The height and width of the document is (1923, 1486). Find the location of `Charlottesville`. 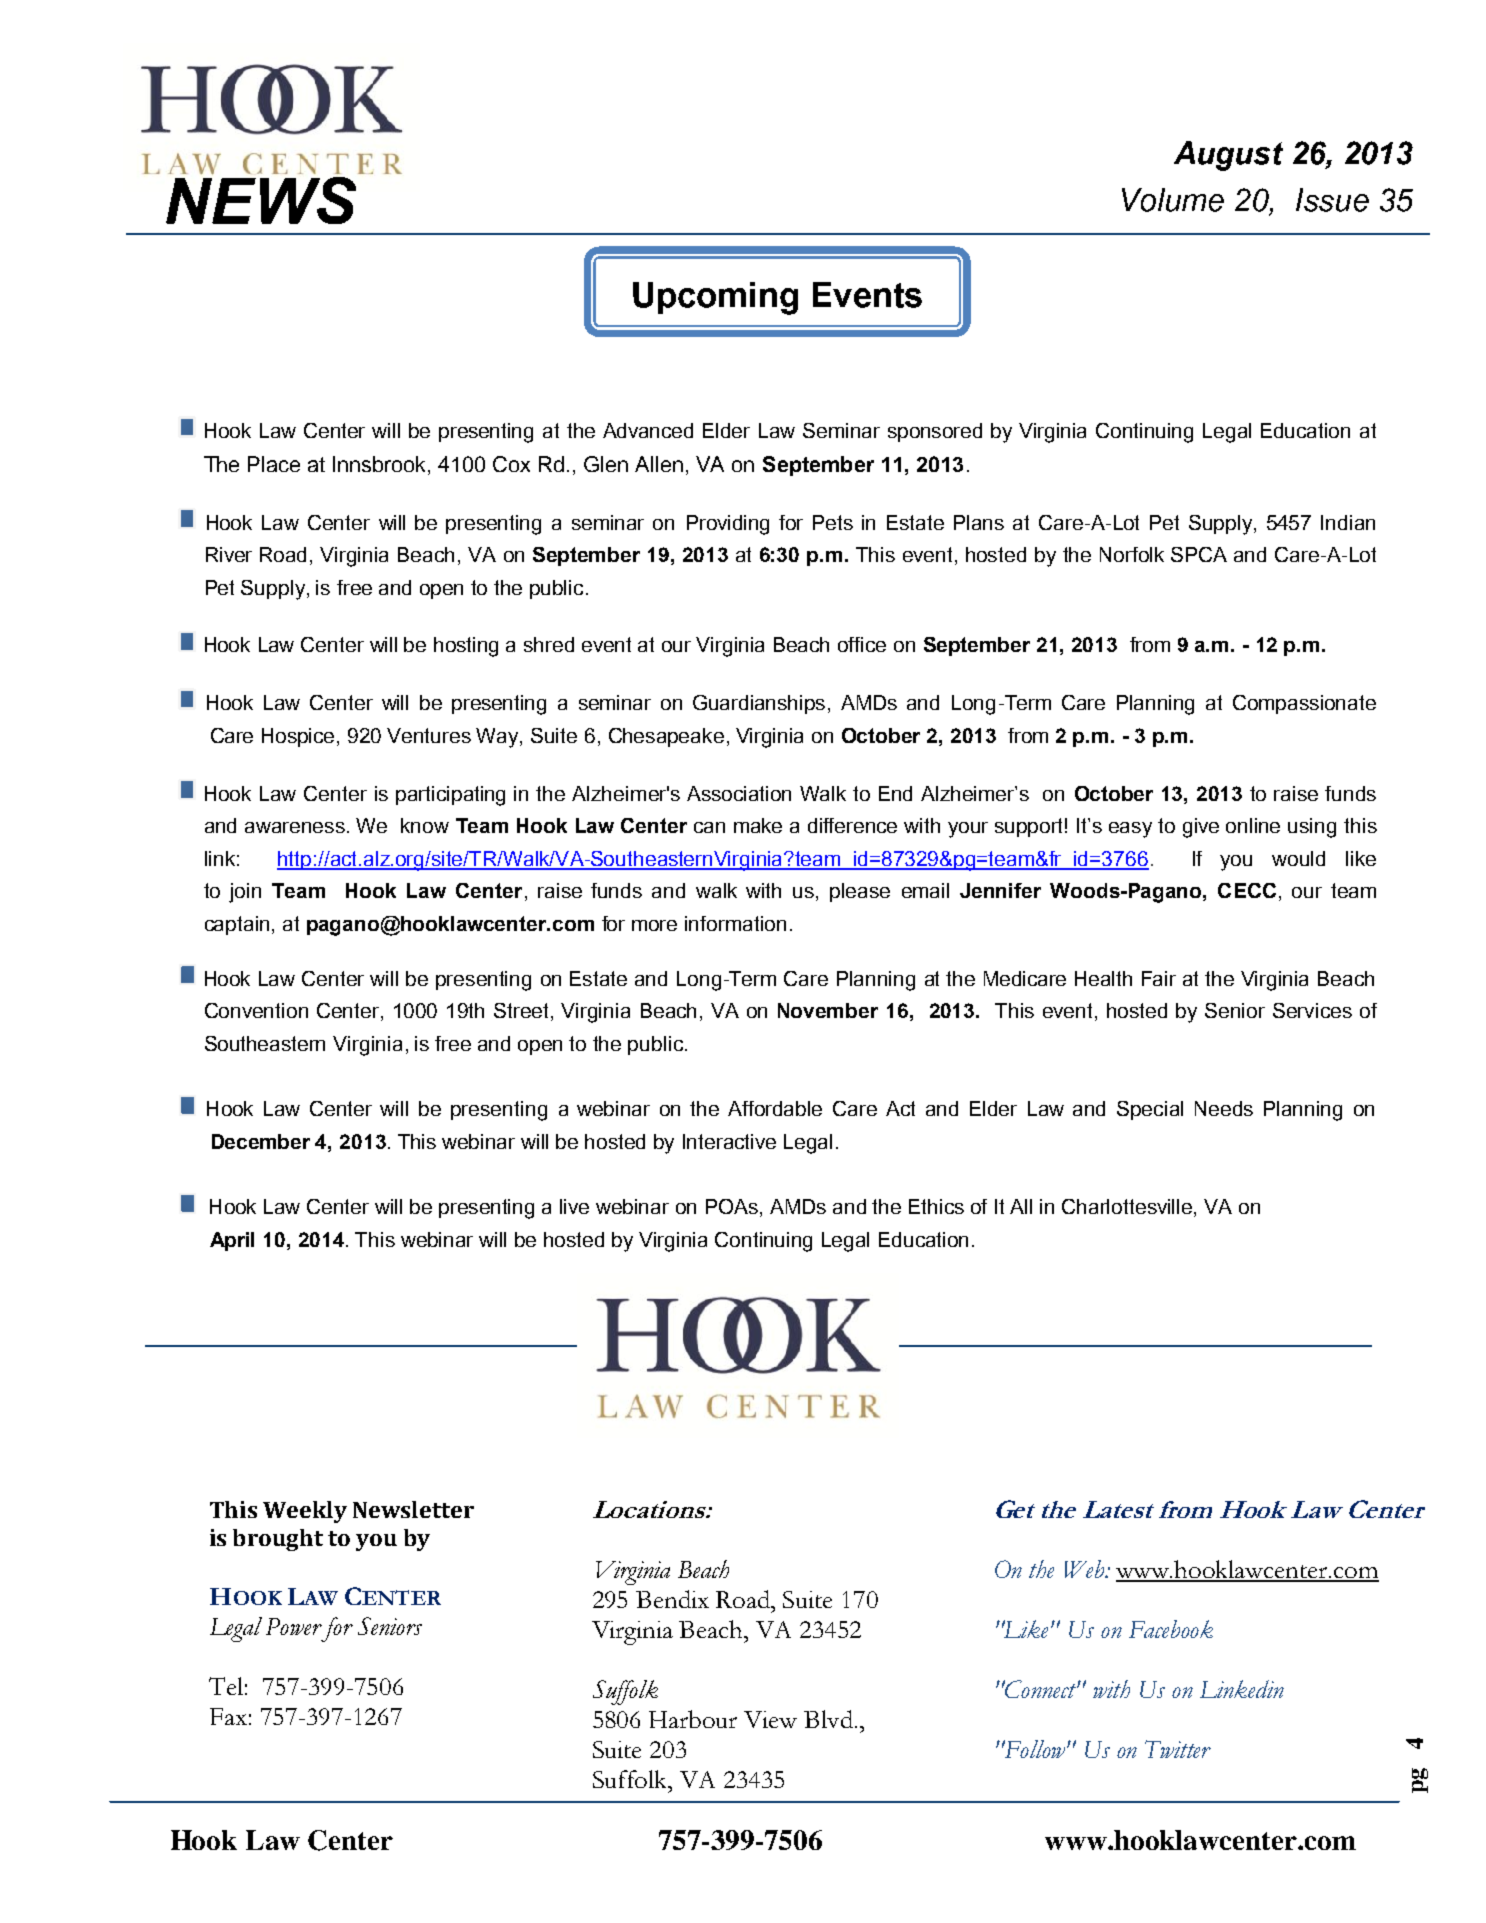

Charlottesville is located at coordinates (1128, 1208).
